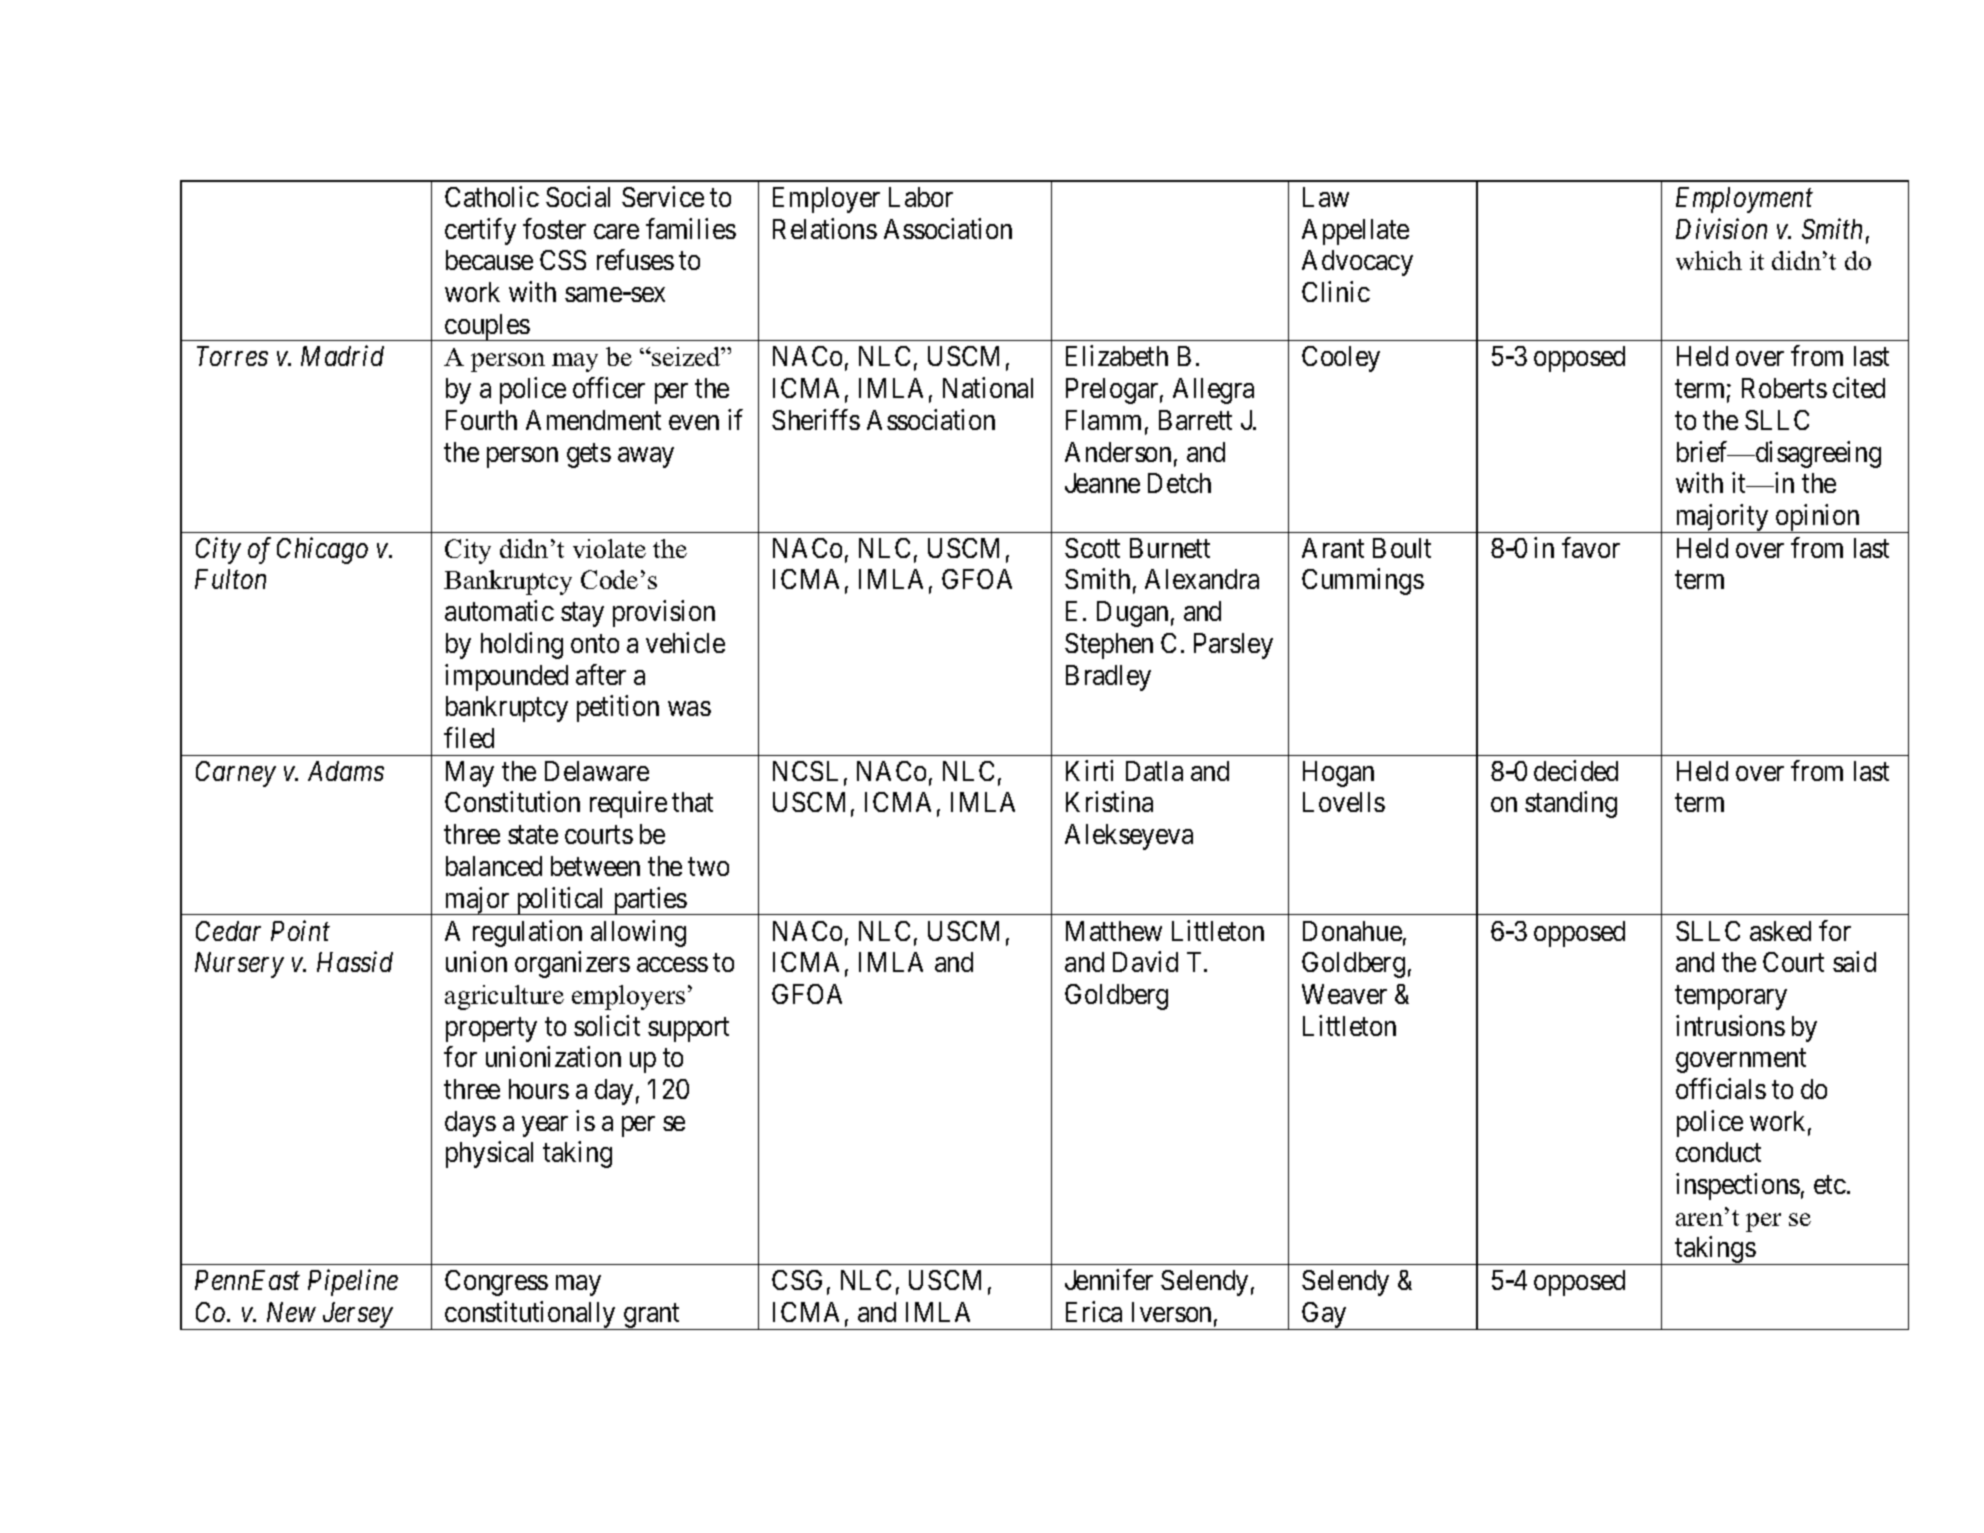  Describe the element at coordinates (496, 1283) in the screenshot. I see `Congress` at that location.
